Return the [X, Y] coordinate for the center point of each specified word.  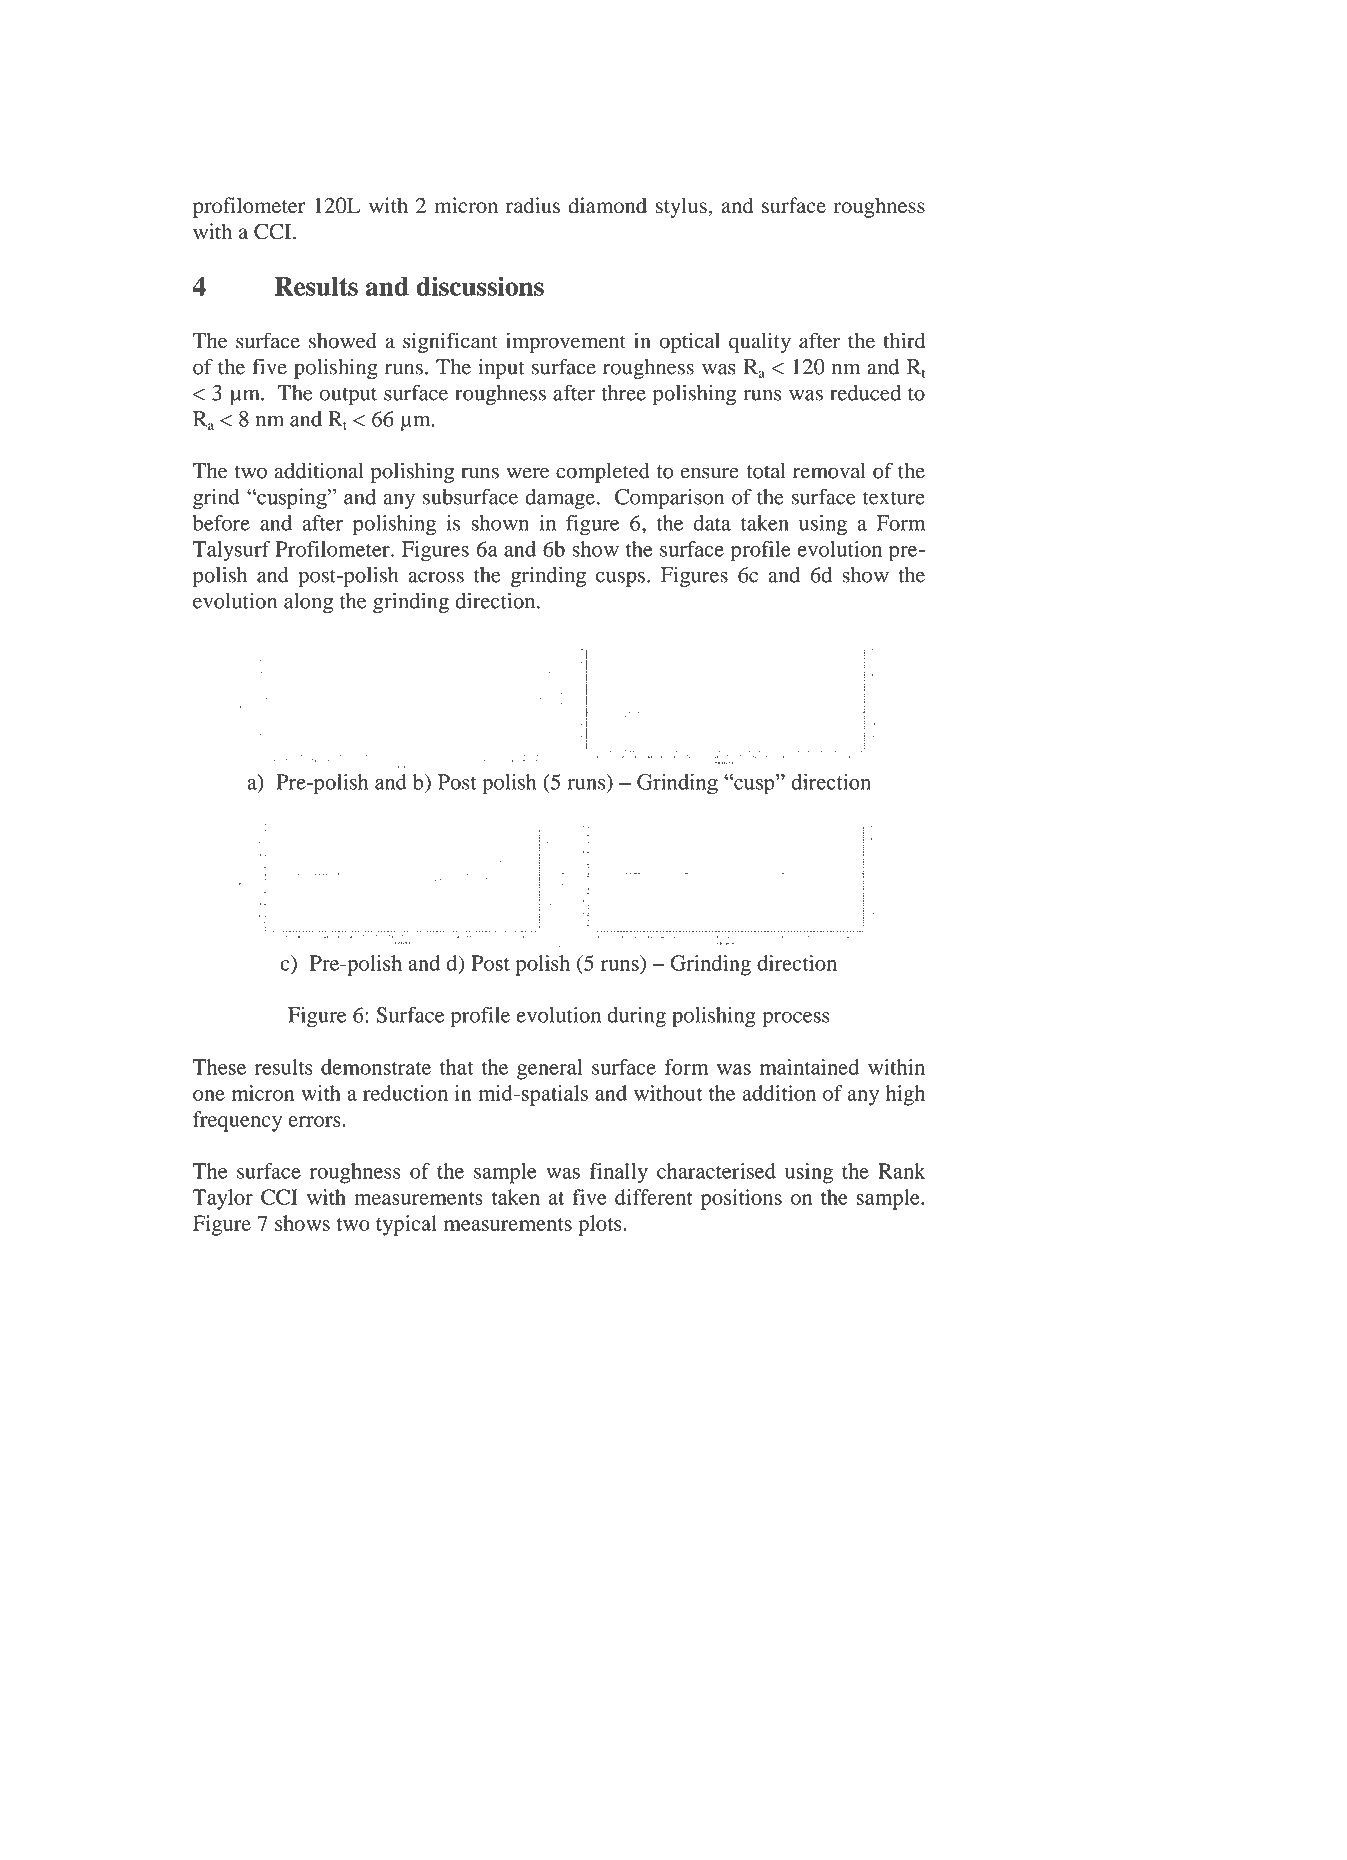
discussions [480, 286]
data [712, 523]
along [308, 603]
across [436, 577]
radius [533, 205]
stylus [682, 207]
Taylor [223, 1199]
